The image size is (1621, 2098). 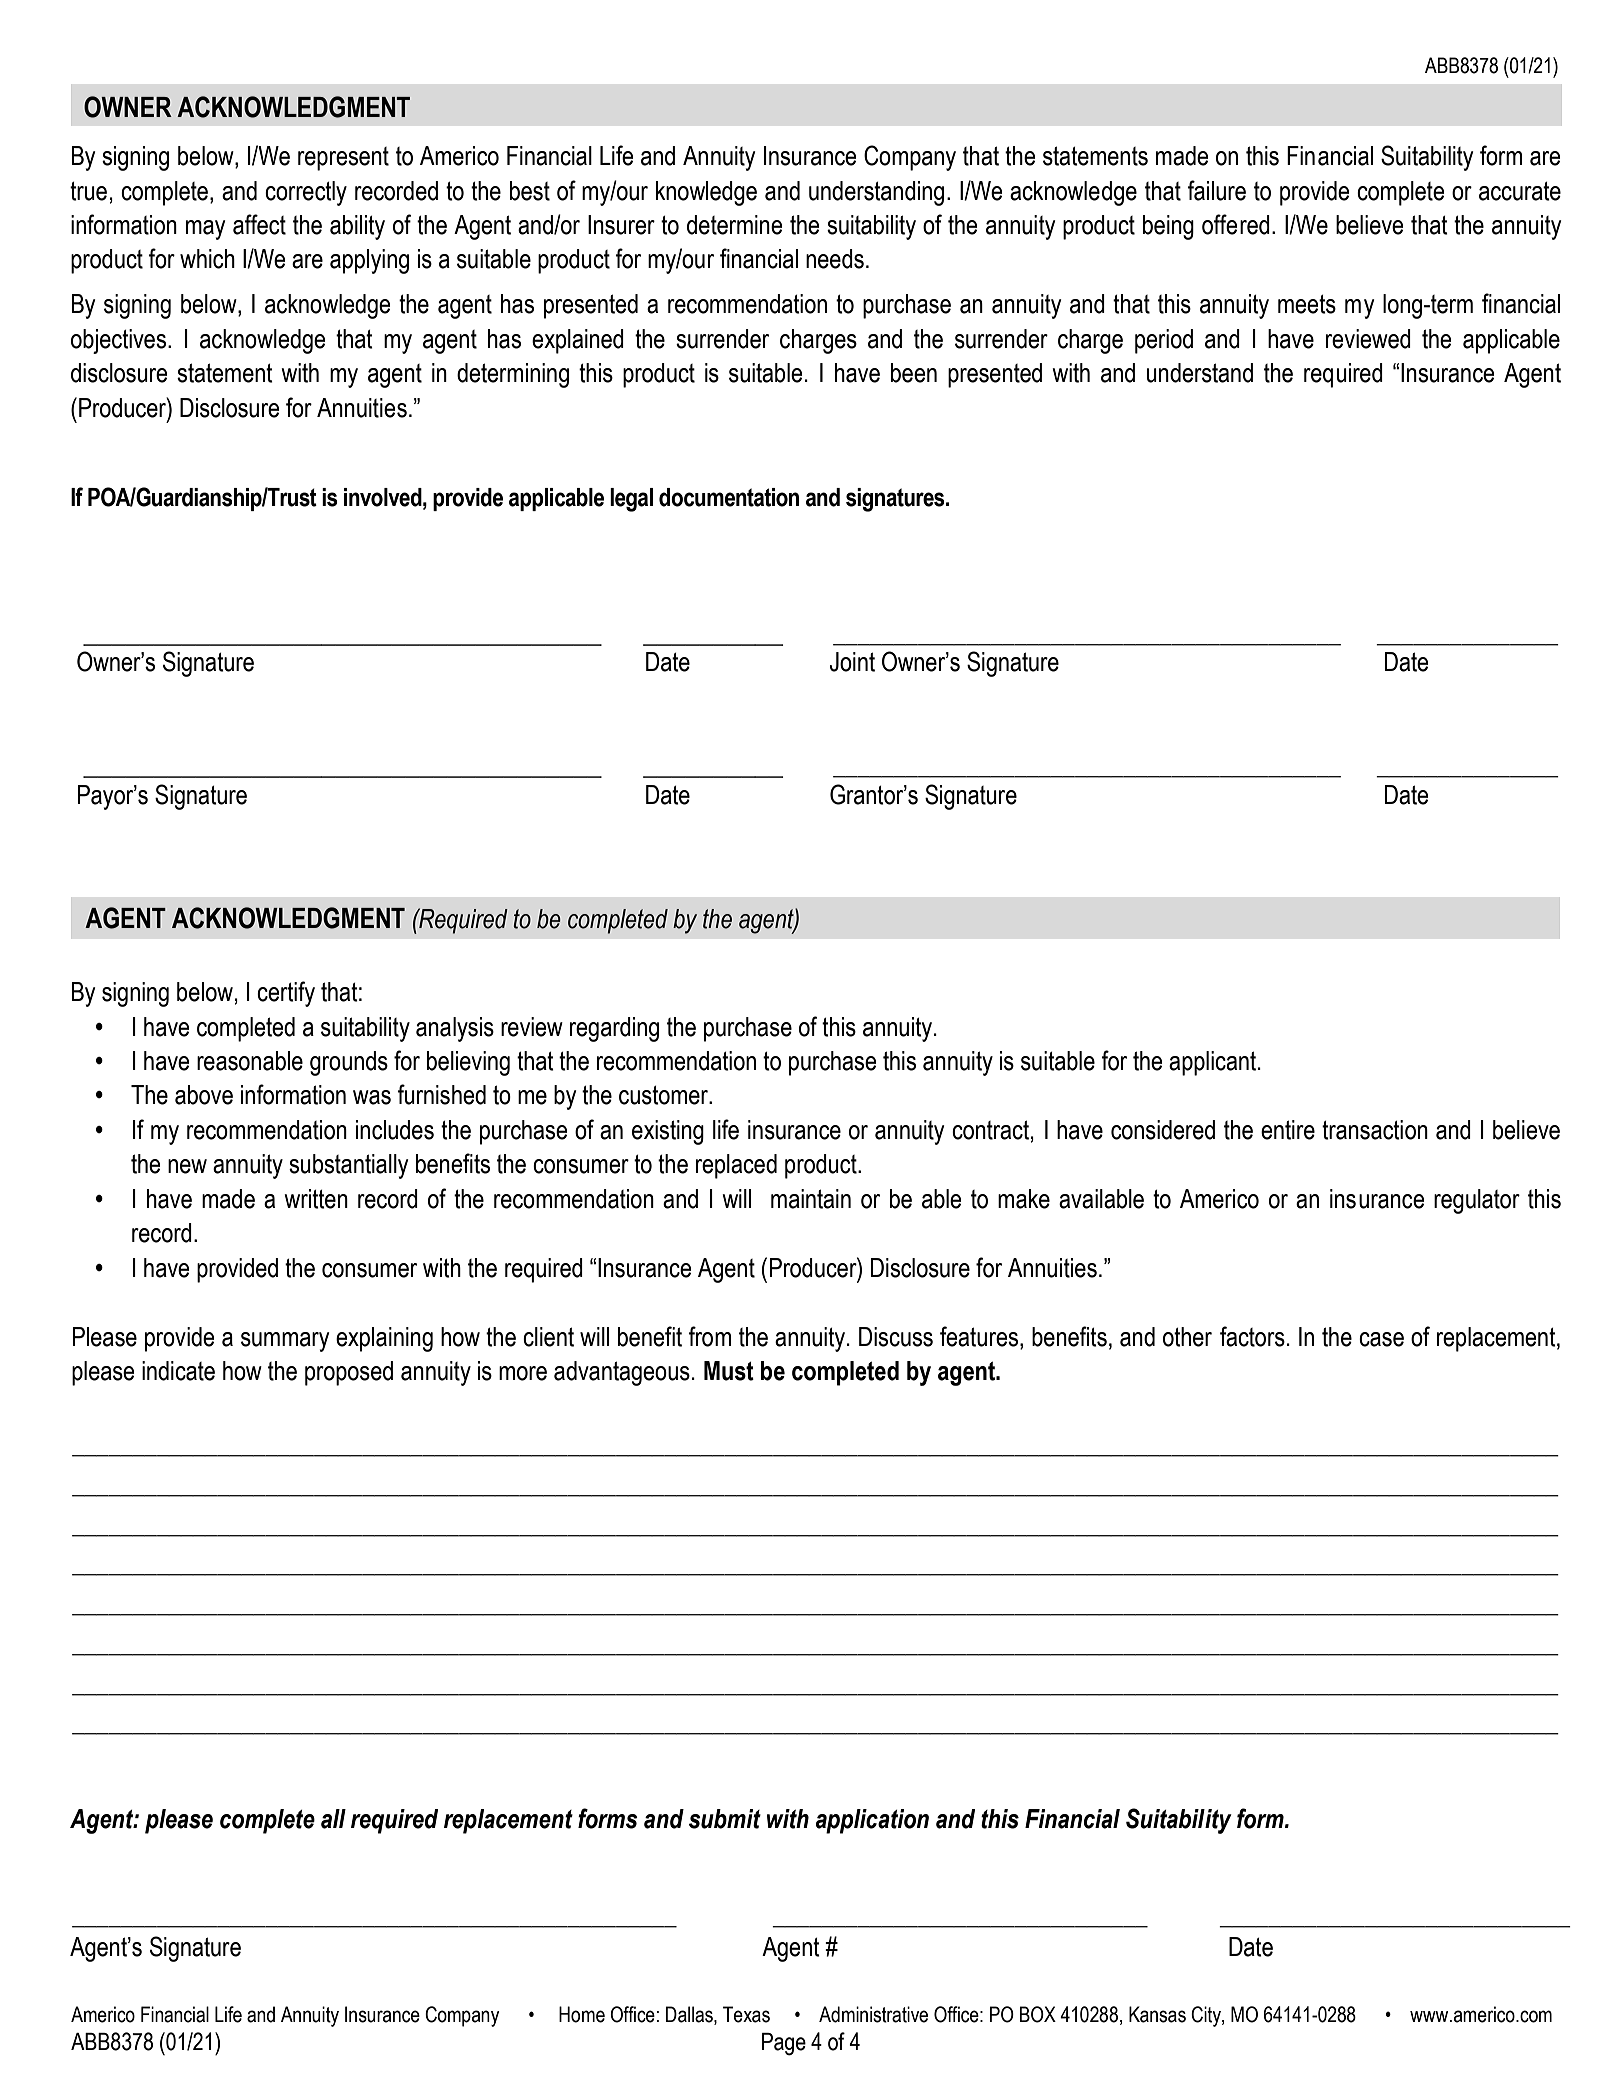 What do you see at coordinates (729, 1371) in the page?
I see `Must` at bounding box center [729, 1371].
